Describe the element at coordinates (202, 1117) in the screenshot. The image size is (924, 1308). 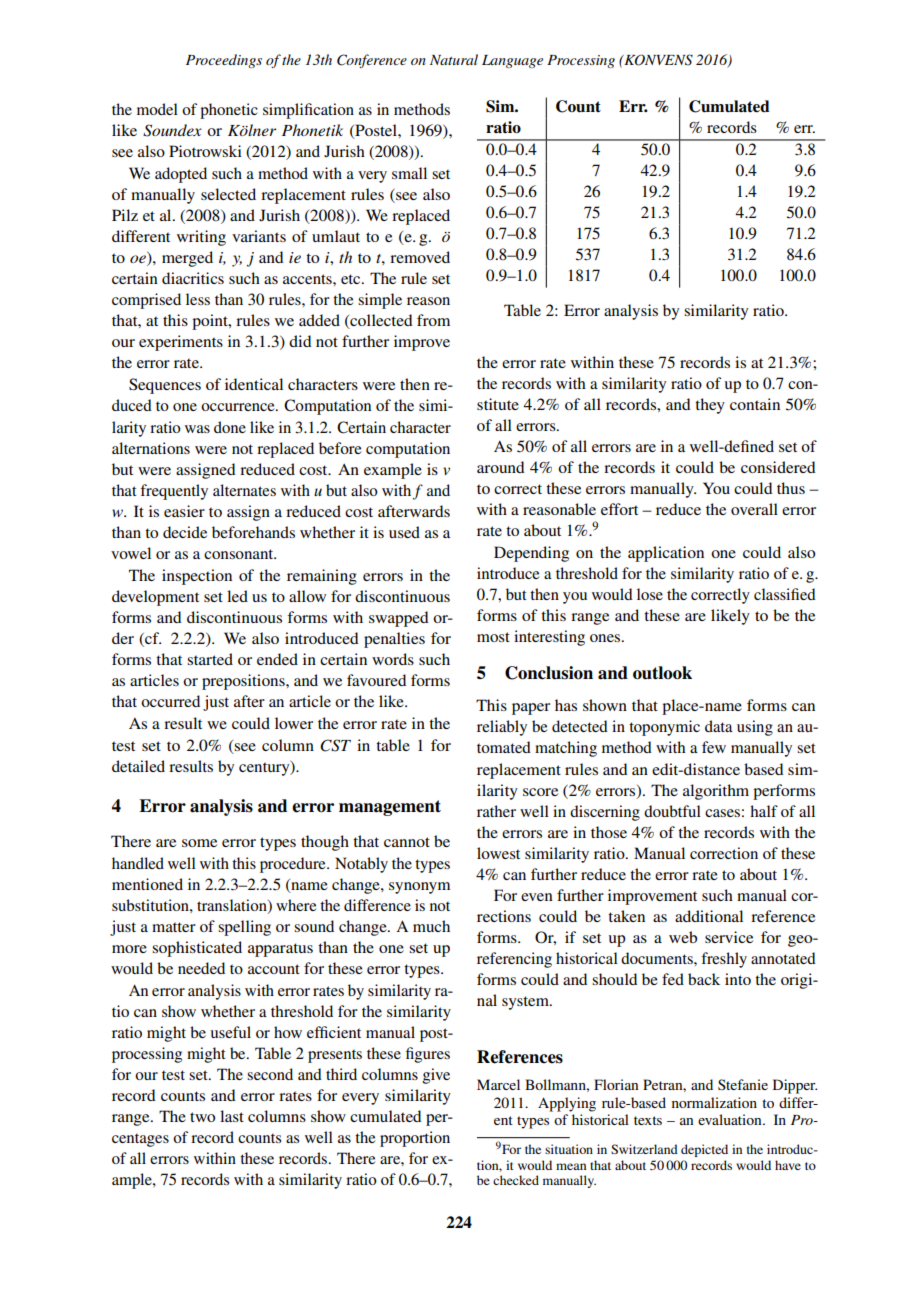
I see `two` at that location.
